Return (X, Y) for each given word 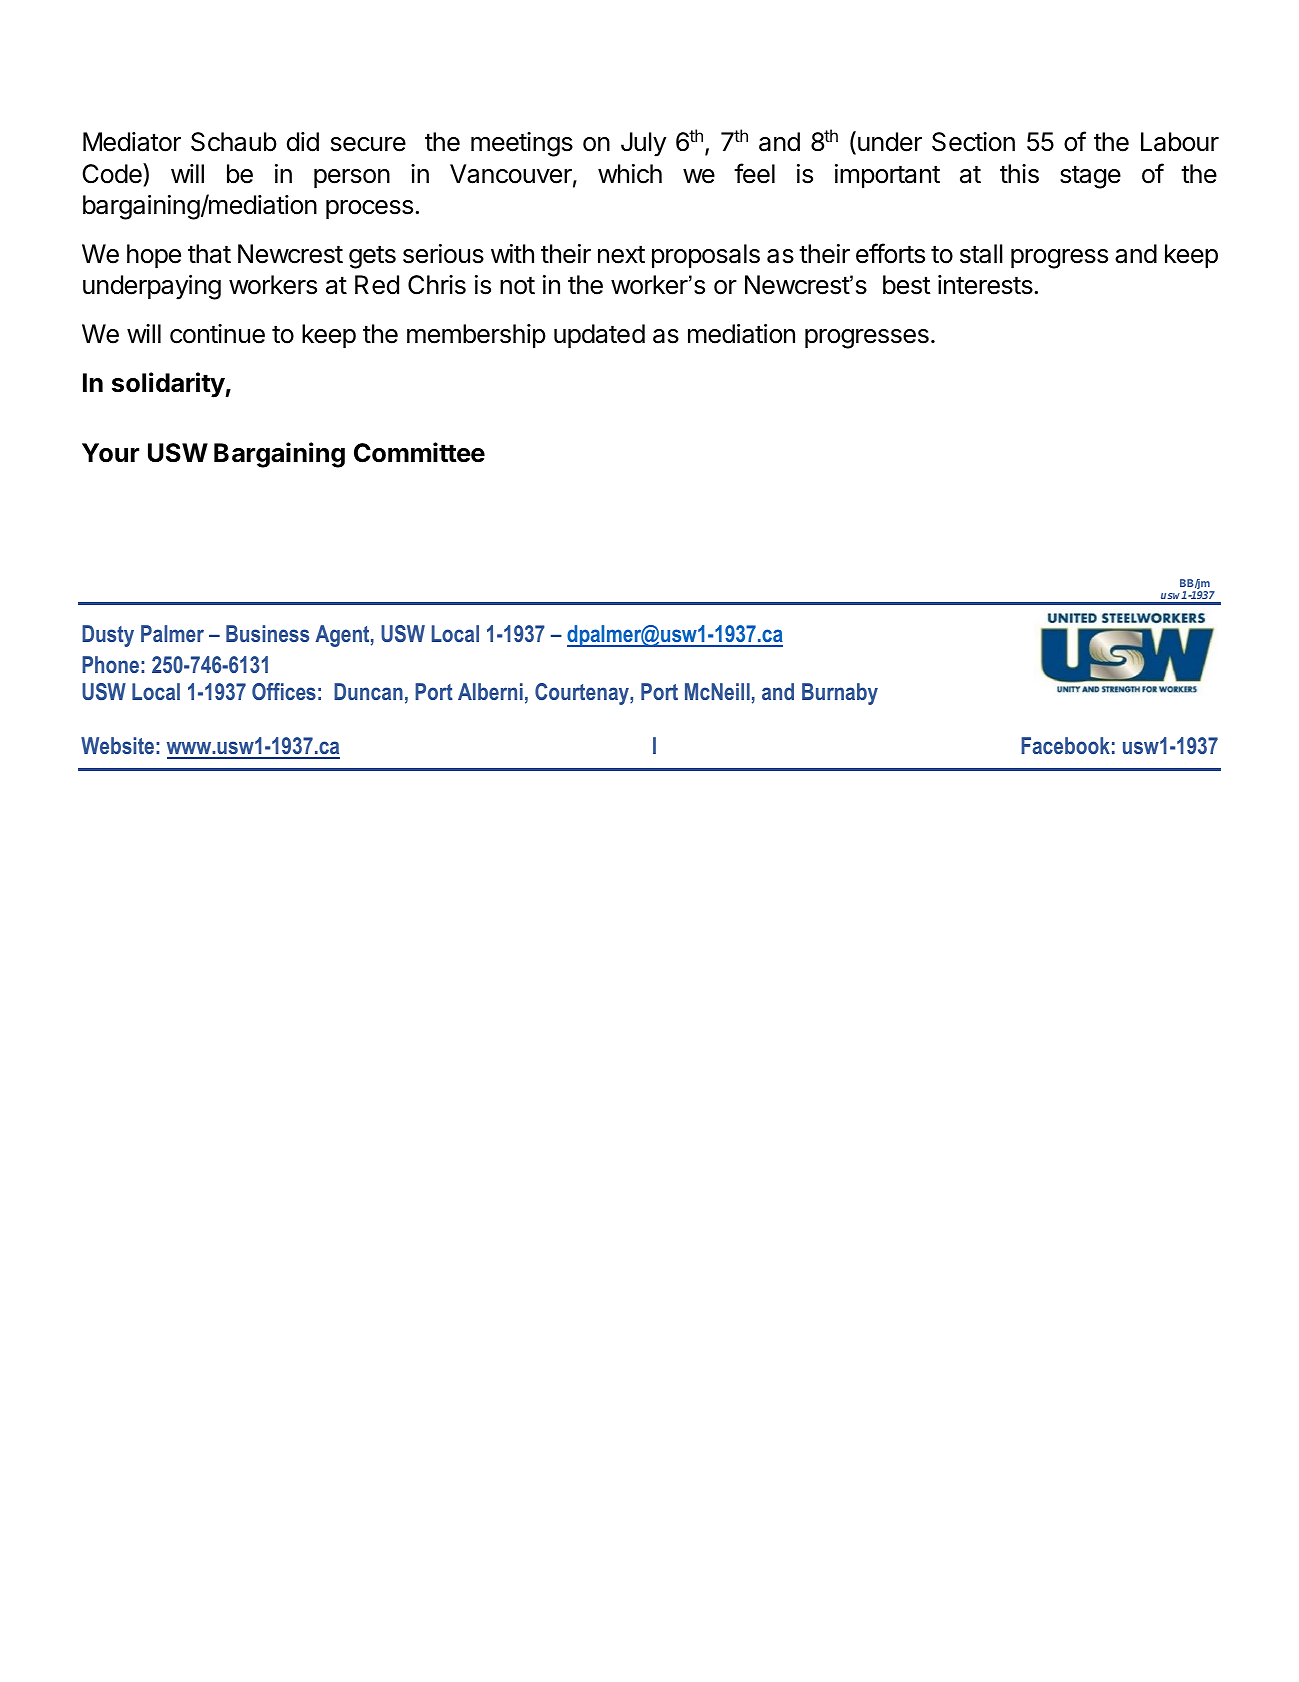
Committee (419, 452)
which (630, 174)
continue (217, 334)
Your (110, 453)
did (303, 142)
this (1019, 174)
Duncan (368, 691)
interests (985, 285)
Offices (284, 691)
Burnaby (840, 694)
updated (599, 336)
